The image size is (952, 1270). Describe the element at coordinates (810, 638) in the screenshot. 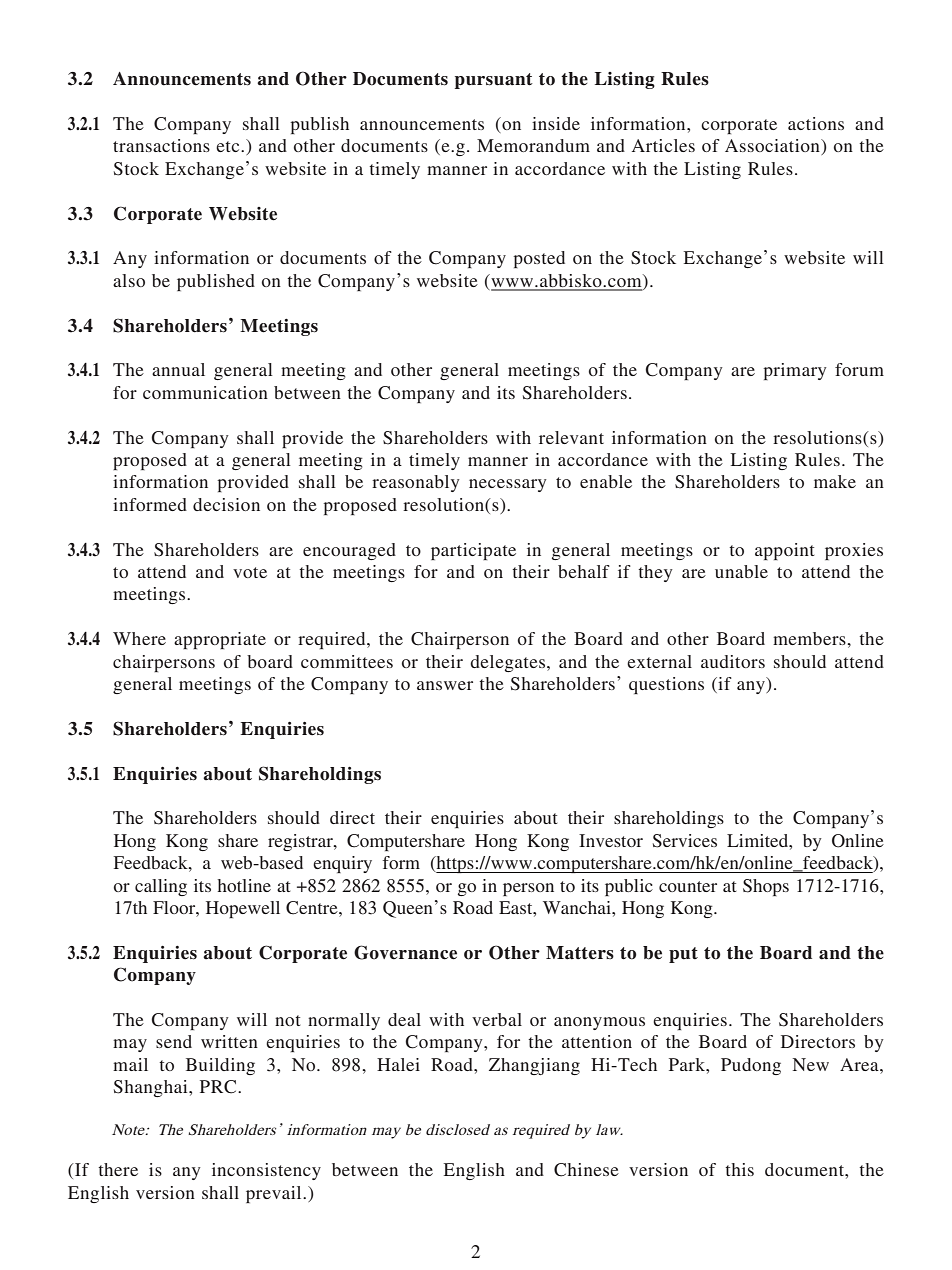

I see `members` at that location.
